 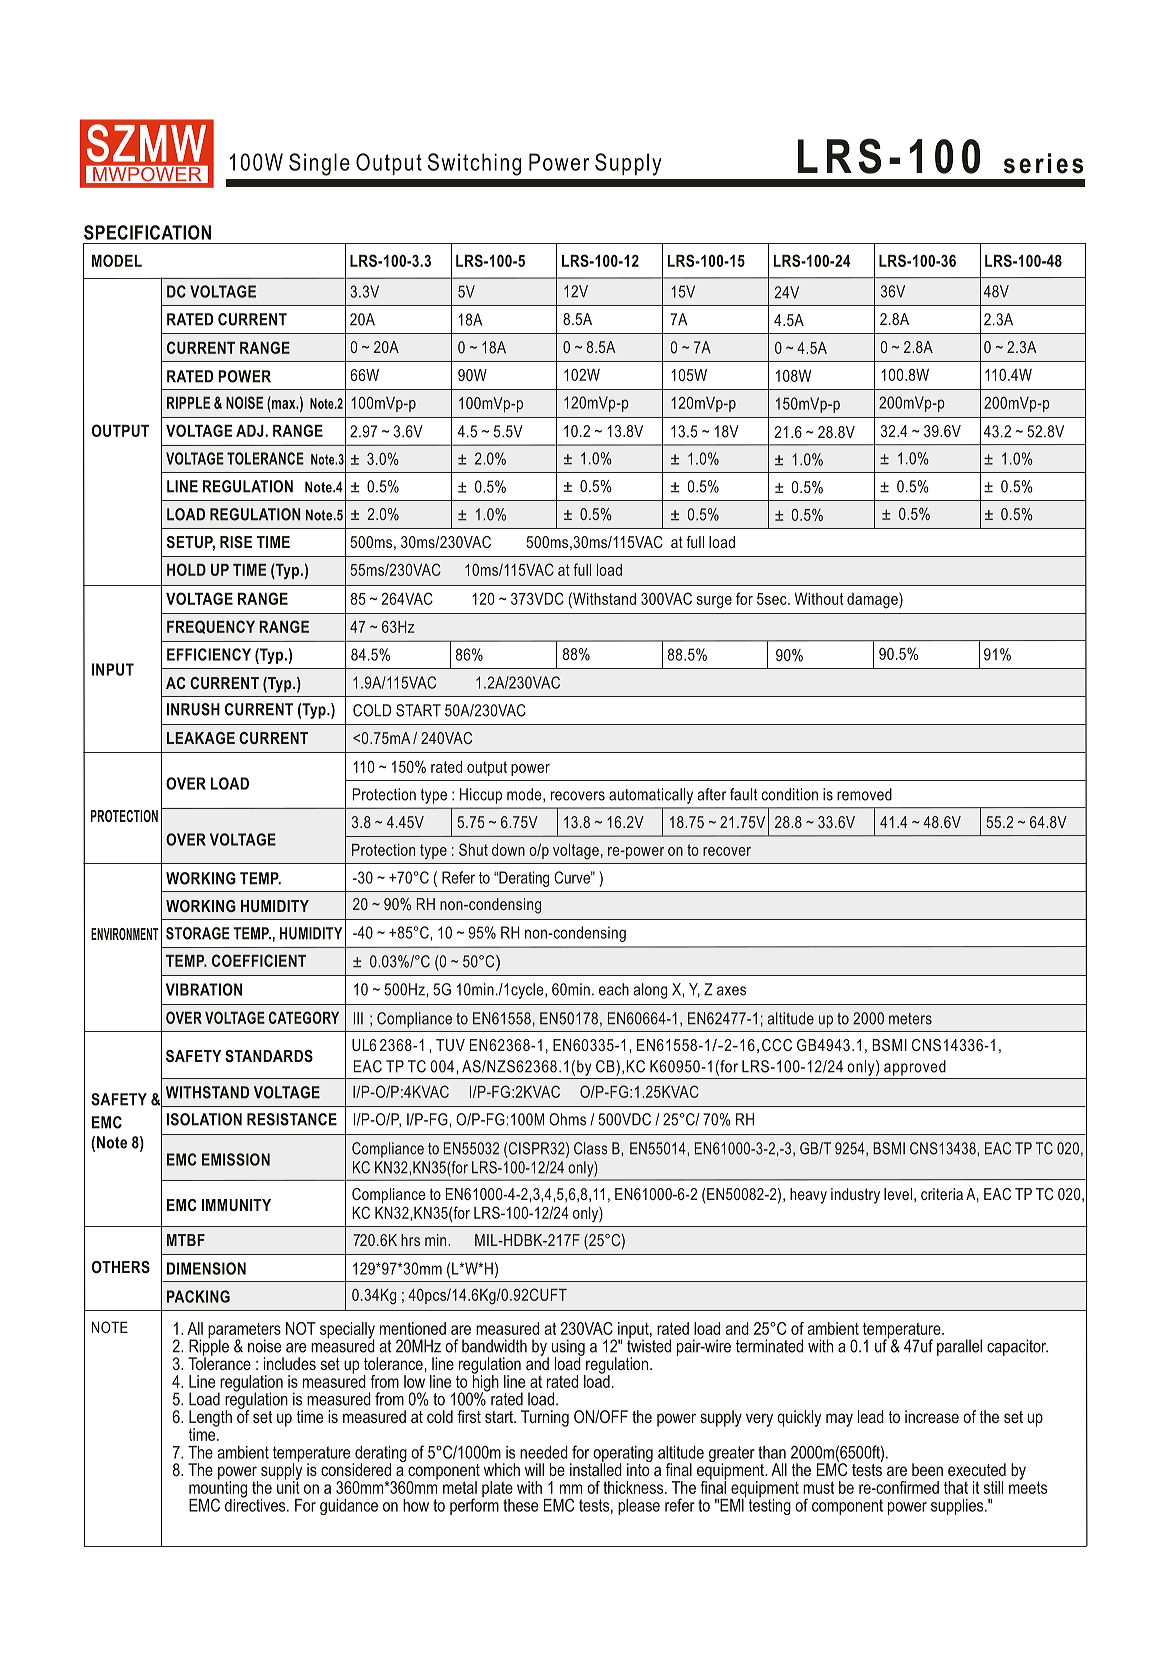 What do you see at coordinates (915, 1068) in the screenshot?
I see `approved` at bounding box center [915, 1068].
